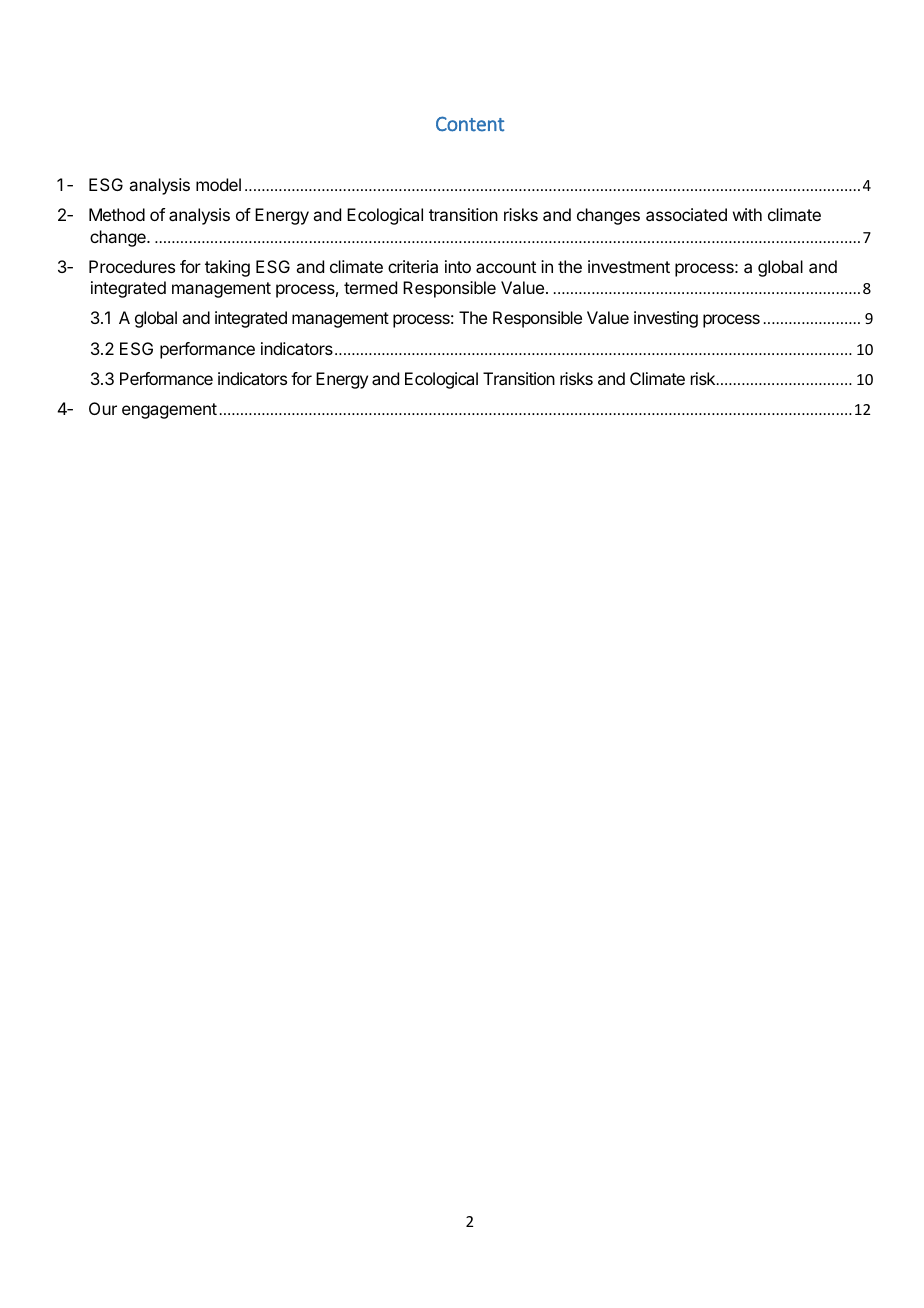  I want to click on associated, so click(686, 214).
